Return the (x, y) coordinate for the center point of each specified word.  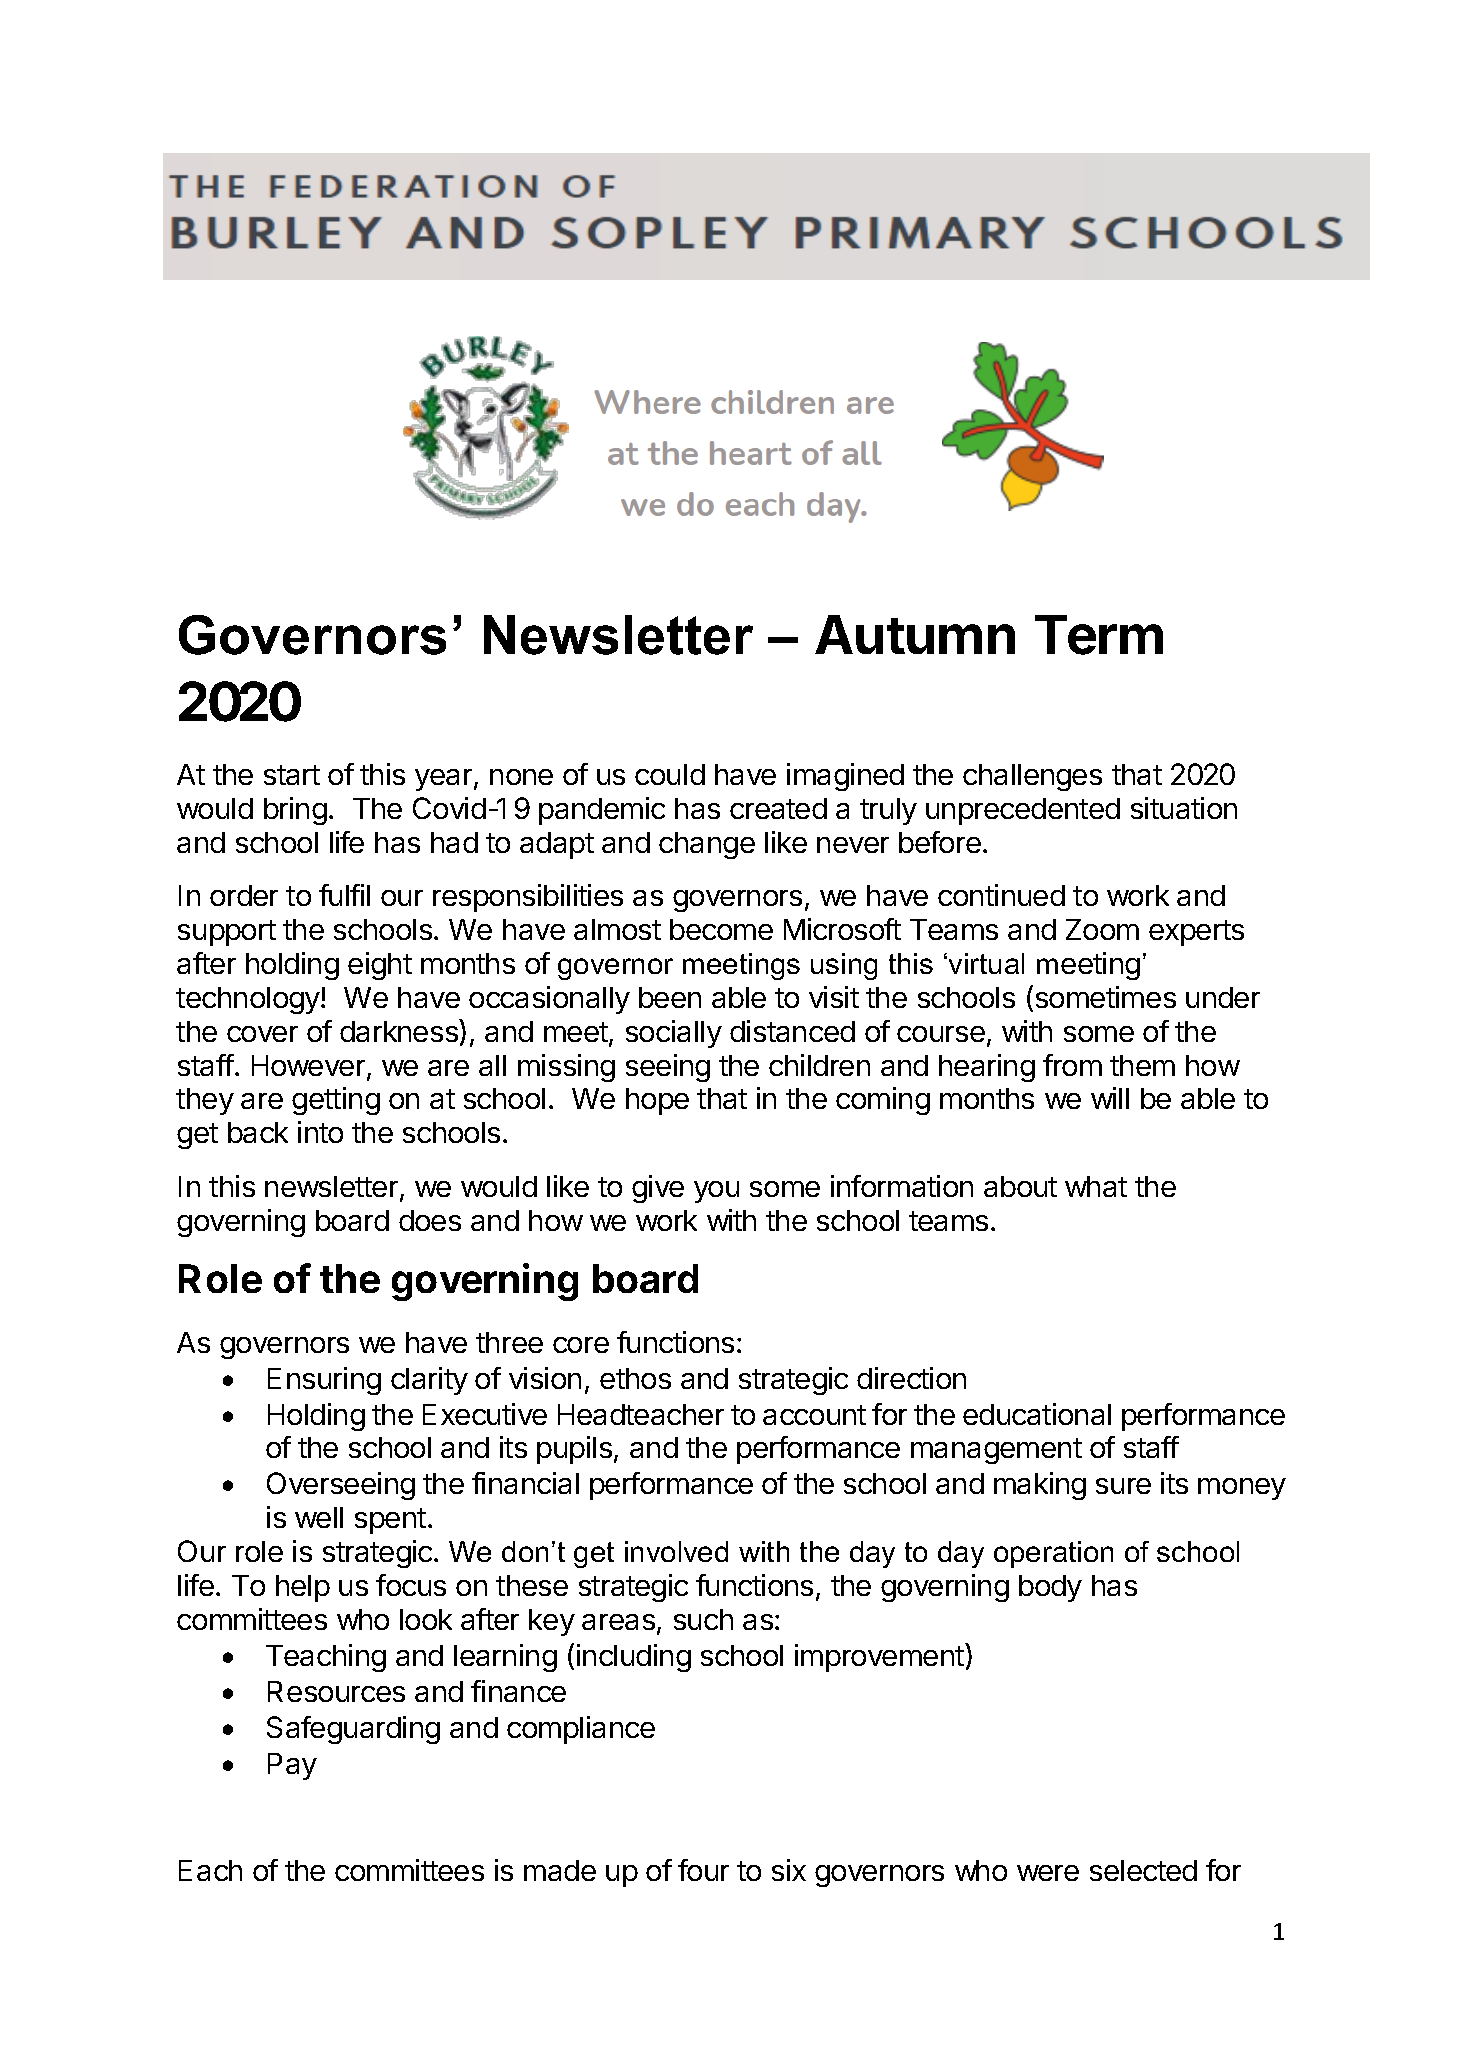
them (1142, 1065)
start (292, 775)
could (670, 774)
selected (1143, 1870)
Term (1099, 635)
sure (1123, 1486)
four (703, 1870)
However (310, 1067)
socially (674, 1034)
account (814, 1415)
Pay (292, 1766)
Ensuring (324, 1381)
